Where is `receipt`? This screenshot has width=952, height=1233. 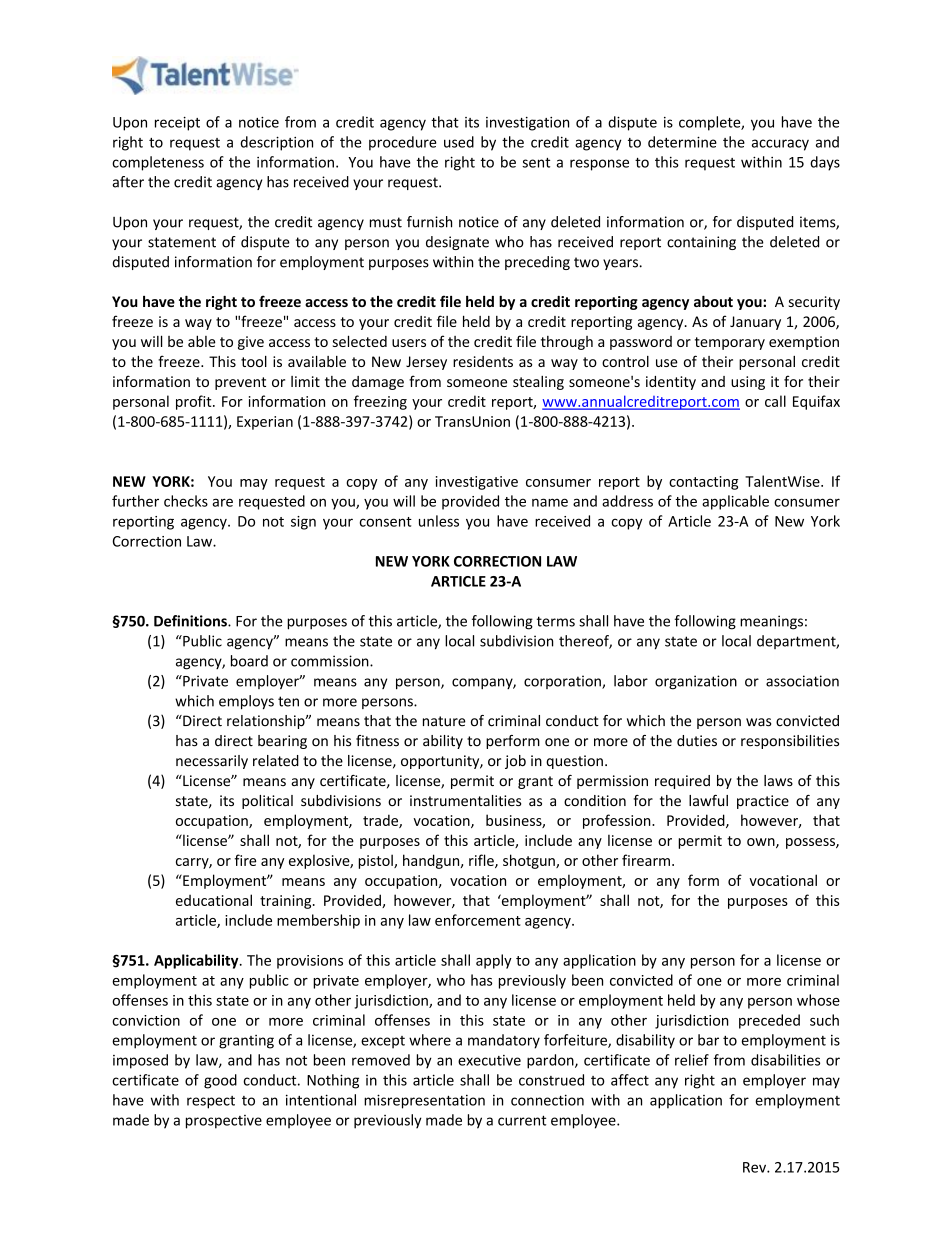
receipt is located at coordinates (177, 124).
